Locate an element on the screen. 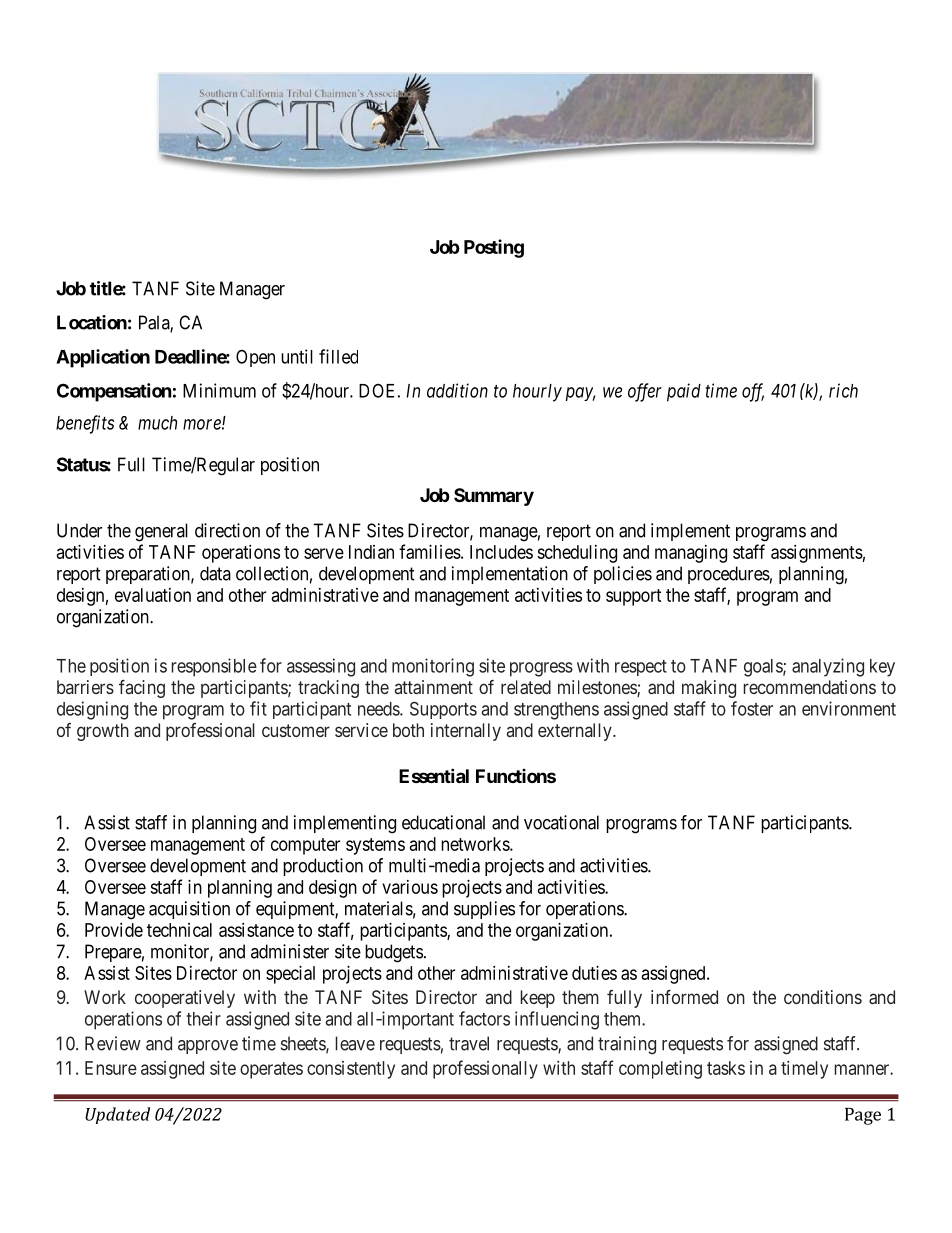 This screenshot has height=1233, width=952. foster is located at coordinates (752, 708).
